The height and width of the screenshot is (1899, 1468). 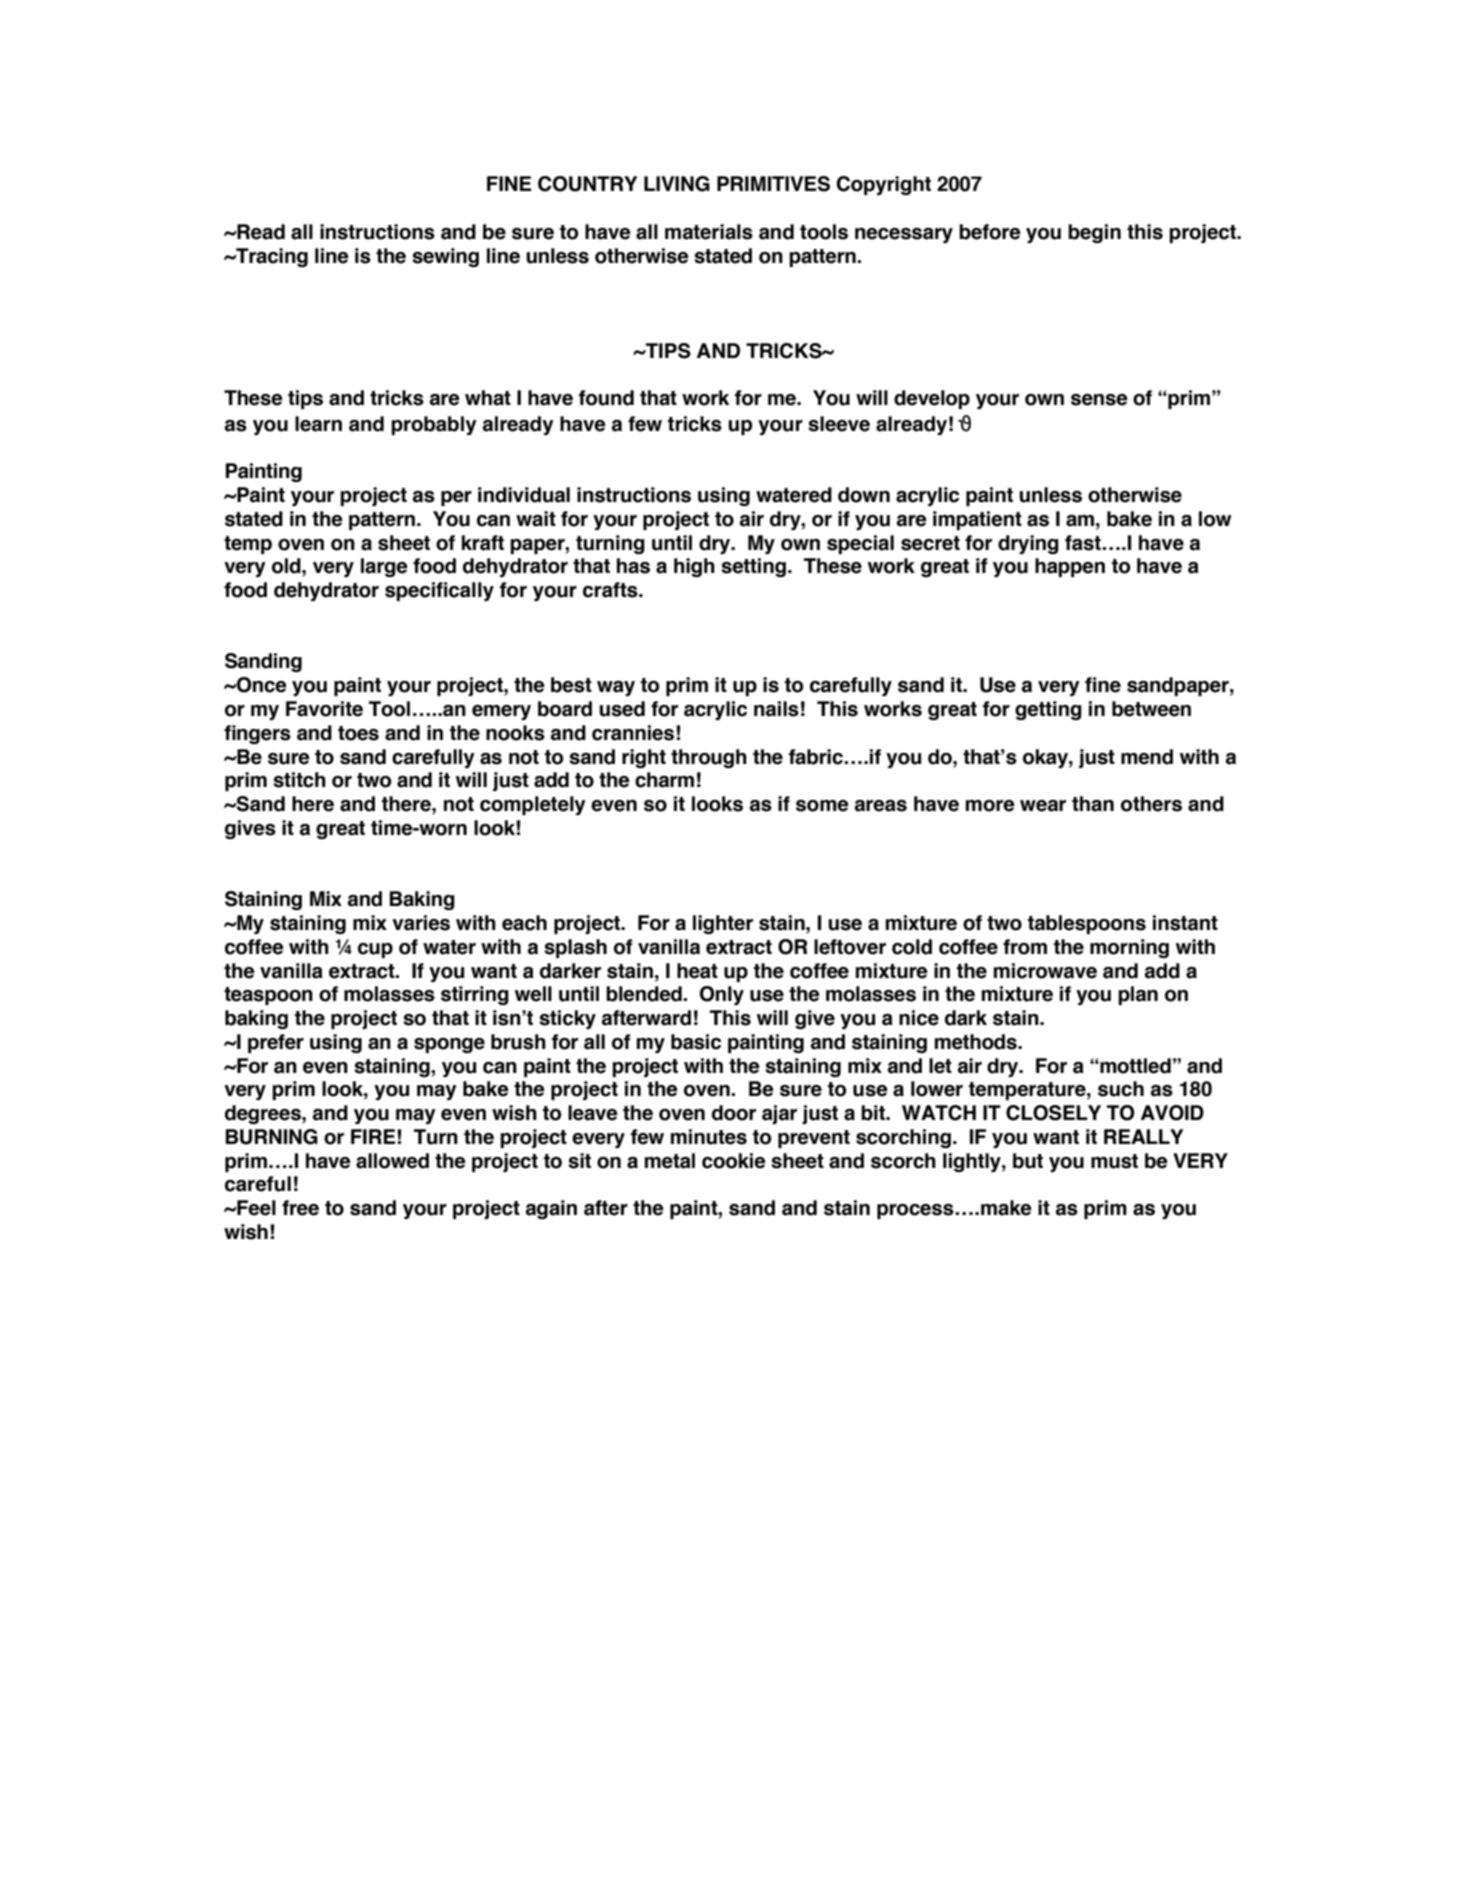 What do you see at coordinates (1114, 1161) in the screenshot?
I see `must` at bounding box center [1114, 1161].
